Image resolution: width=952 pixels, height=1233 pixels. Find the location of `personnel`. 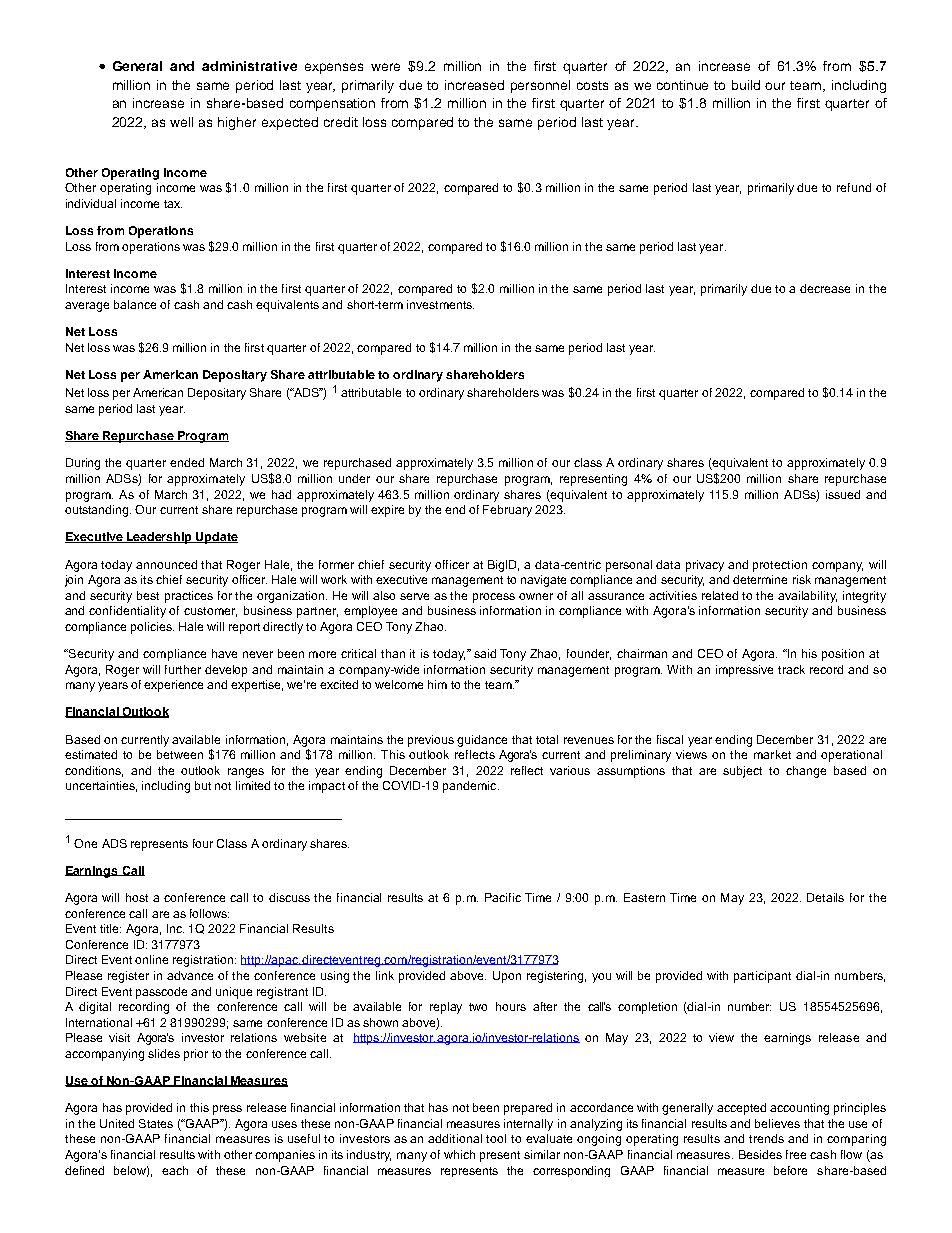

personnel is located at coordinates (540, 86).
